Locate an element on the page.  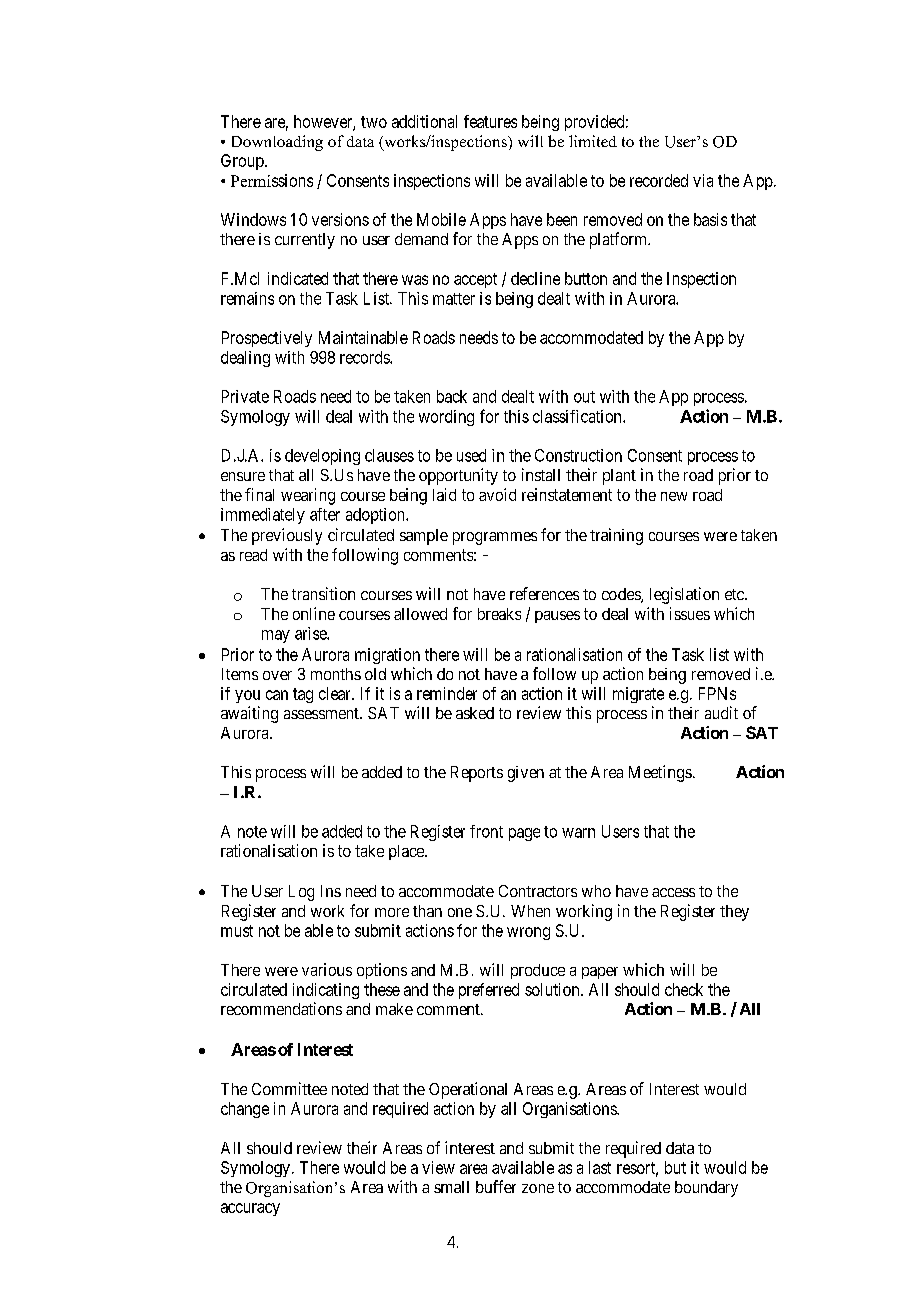
Reports is located at coordinates (477, 774).
